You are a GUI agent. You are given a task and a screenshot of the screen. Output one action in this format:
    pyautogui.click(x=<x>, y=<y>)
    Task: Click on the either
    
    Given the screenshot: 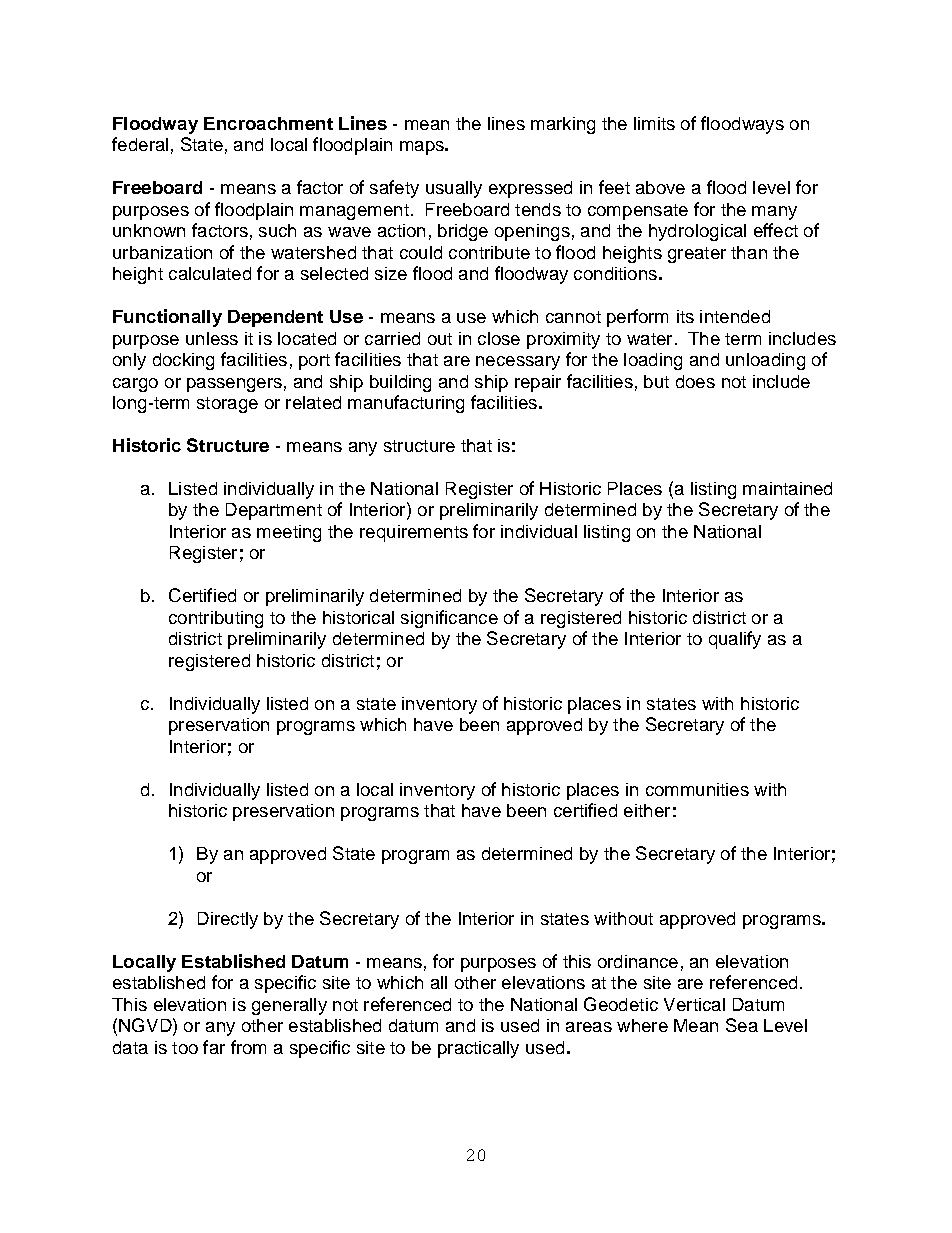 What is the action you would take?
    pyautogui.click(x=647, y=810)
